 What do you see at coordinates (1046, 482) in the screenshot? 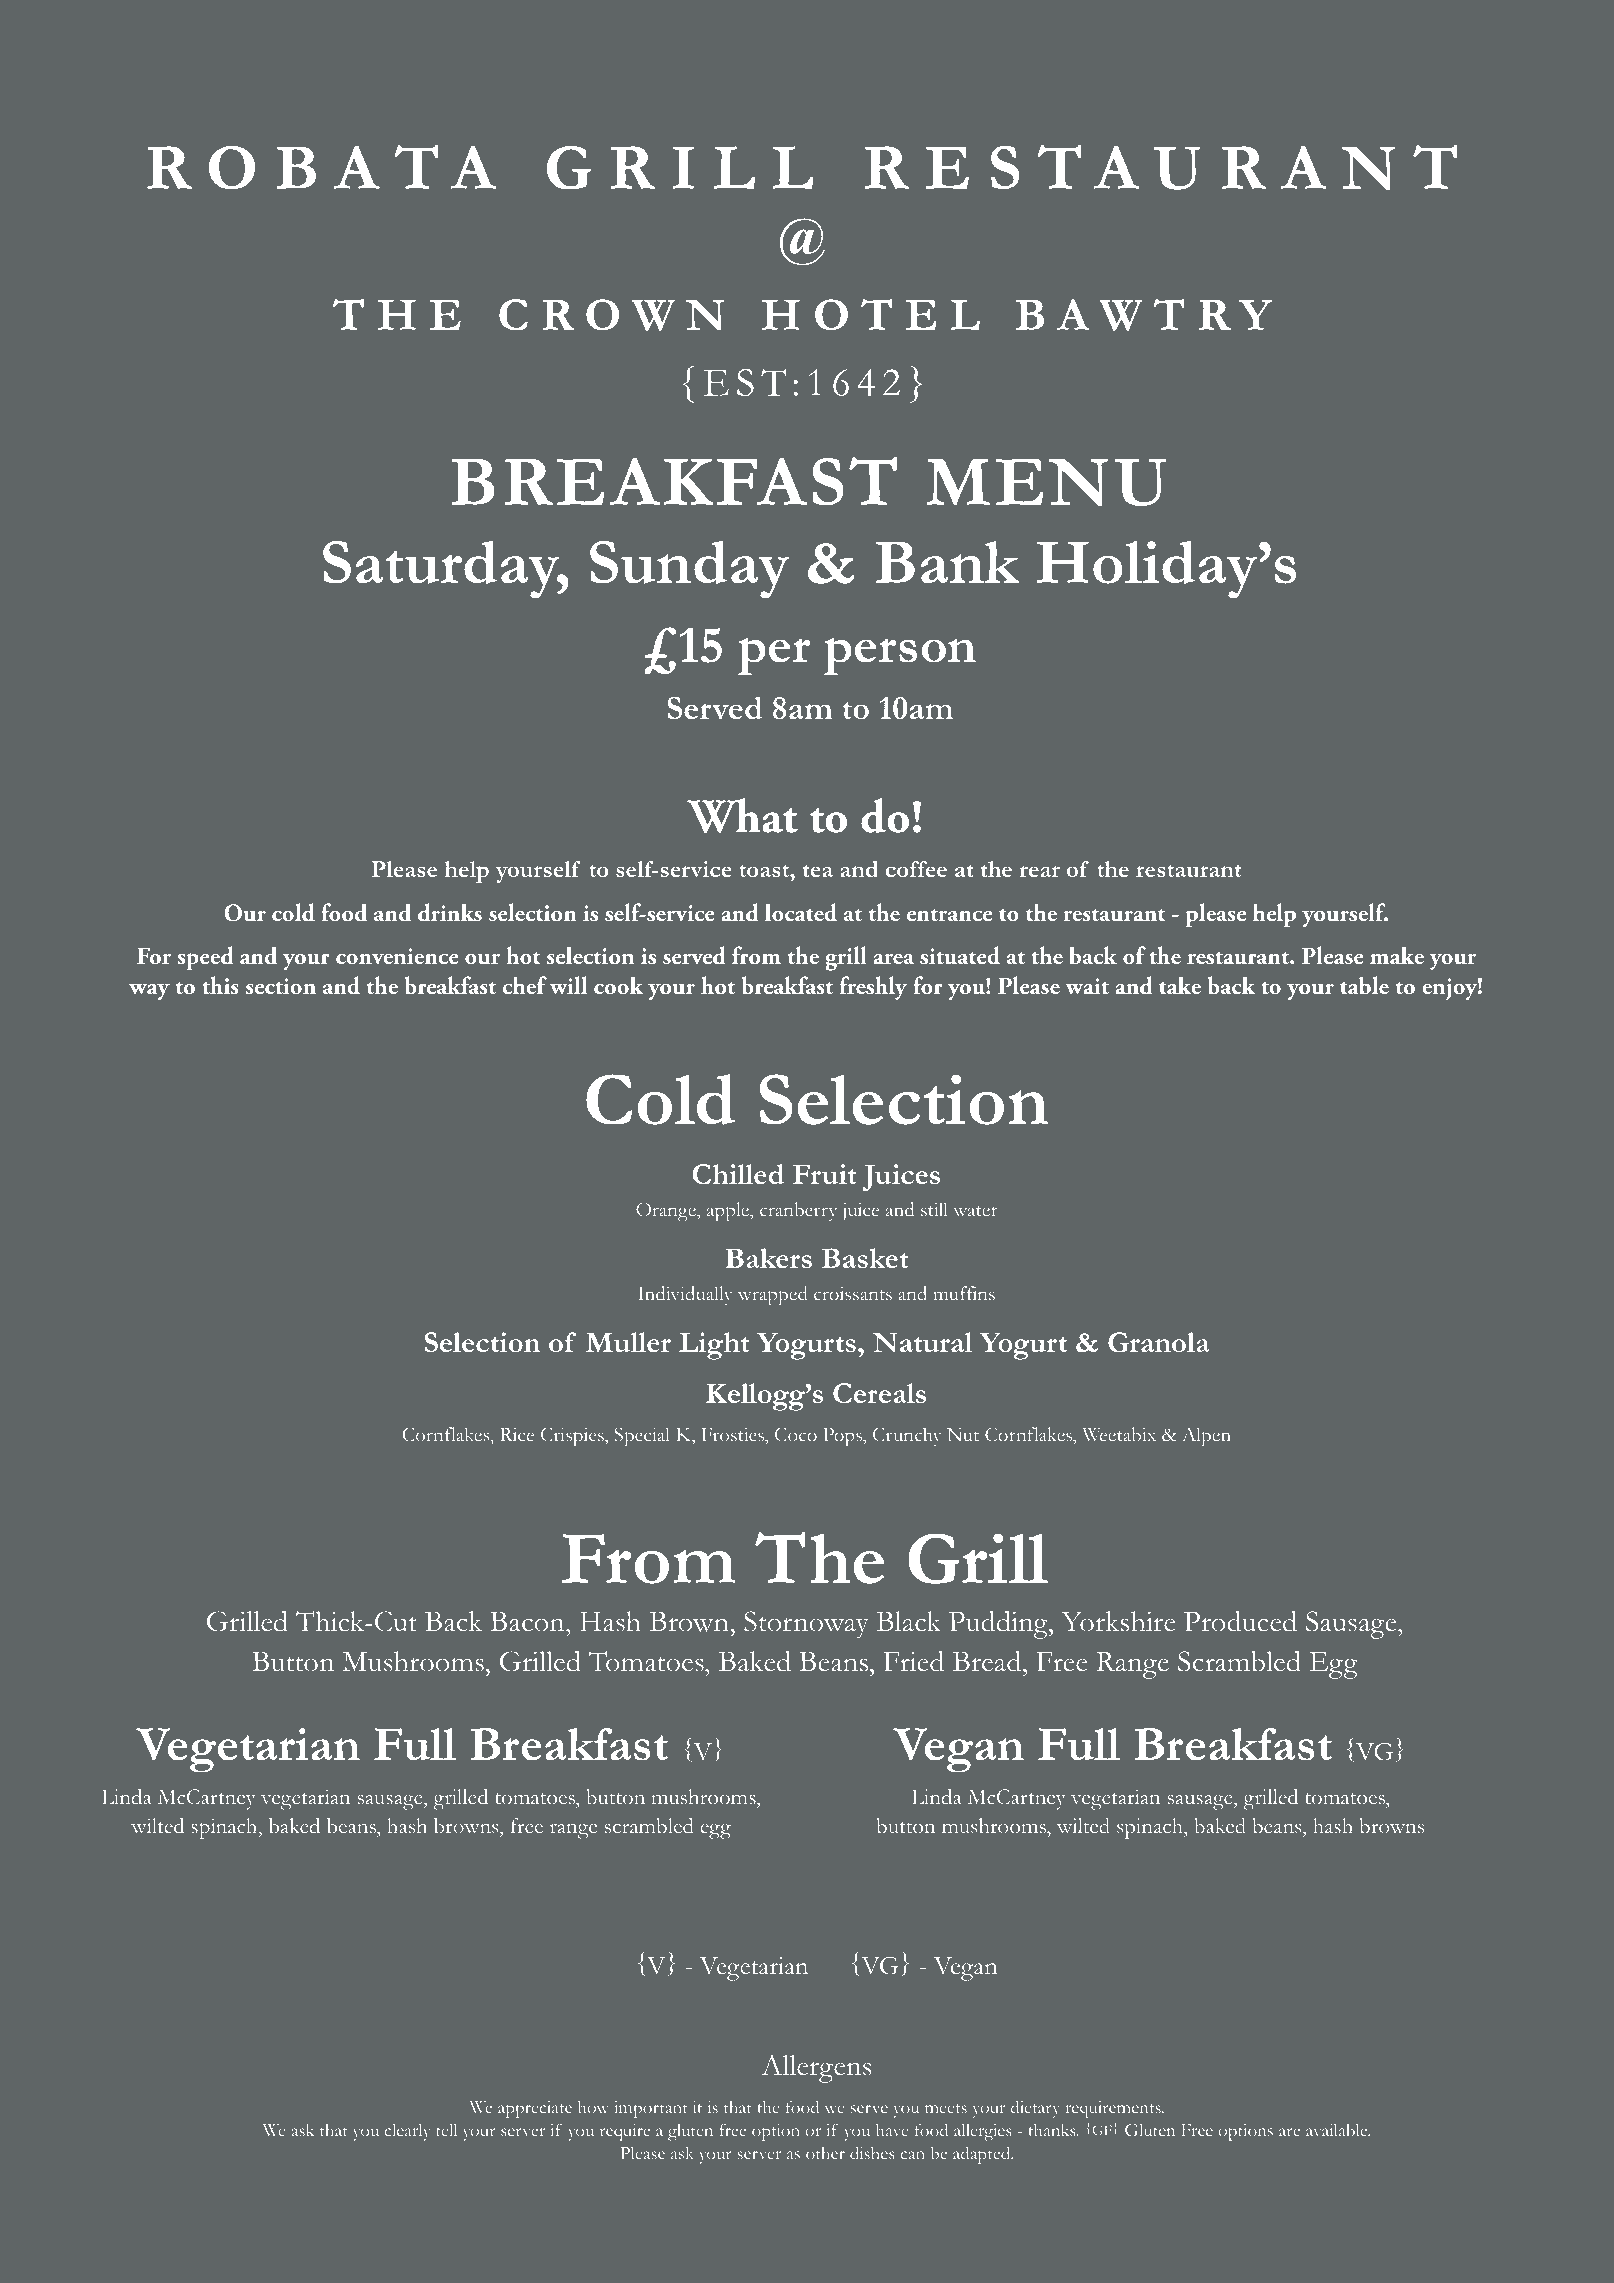
I see `MENU` at bounding box center [1046, 482].
